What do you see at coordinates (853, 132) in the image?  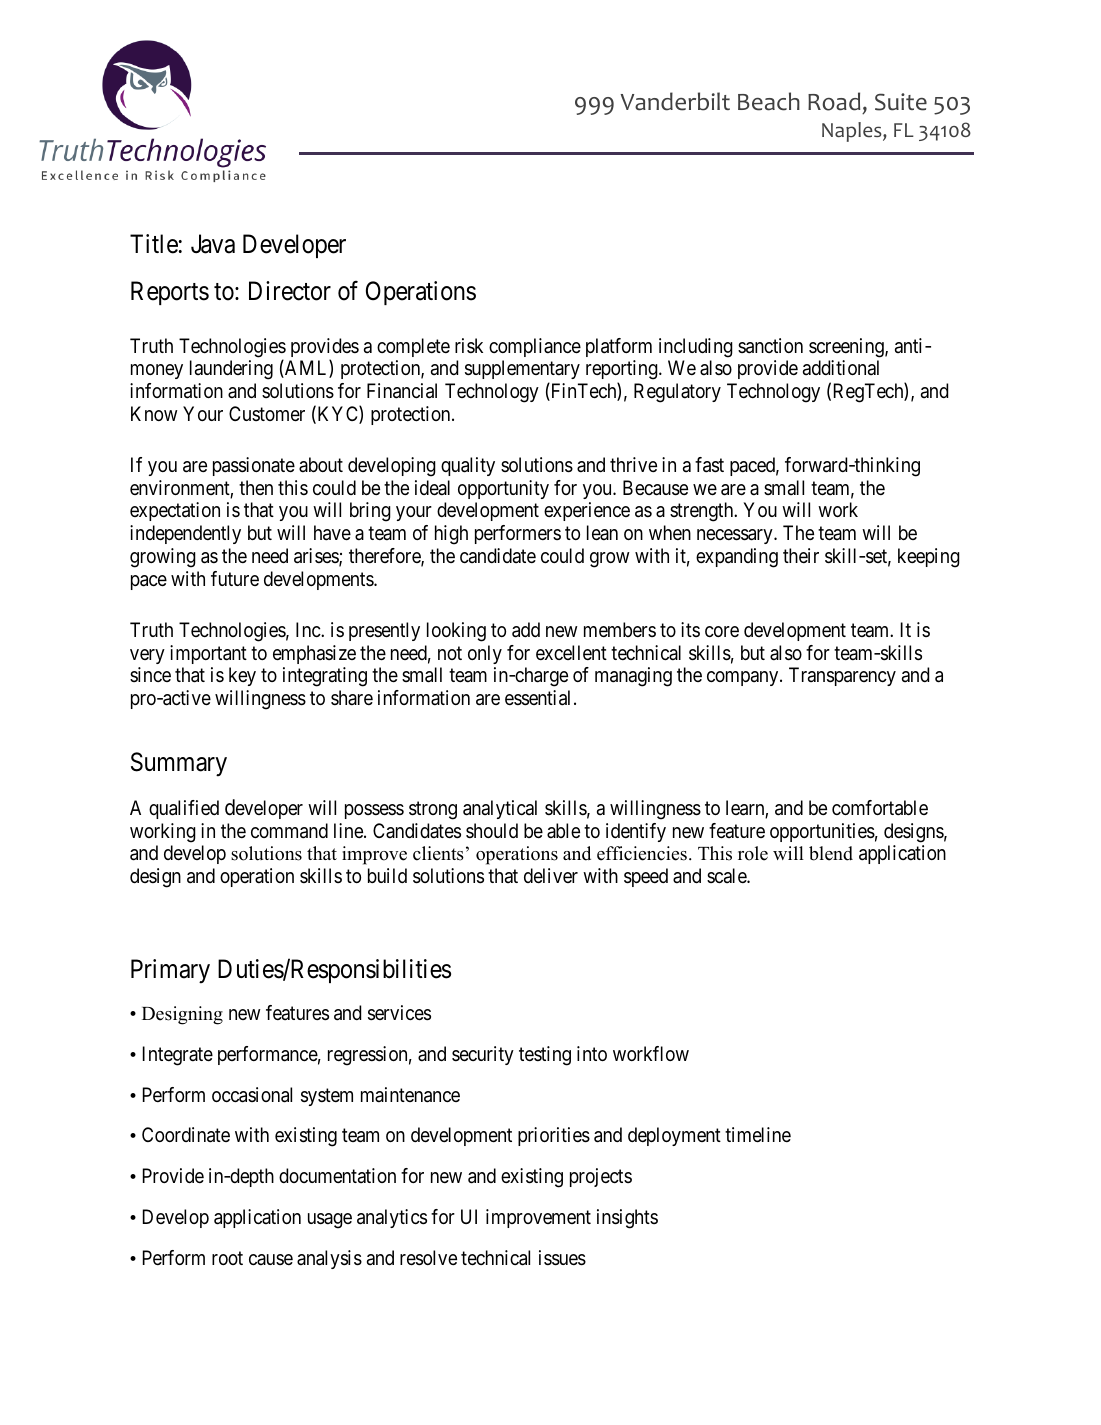 I see `Naples` at bounding box center [853, 132].
